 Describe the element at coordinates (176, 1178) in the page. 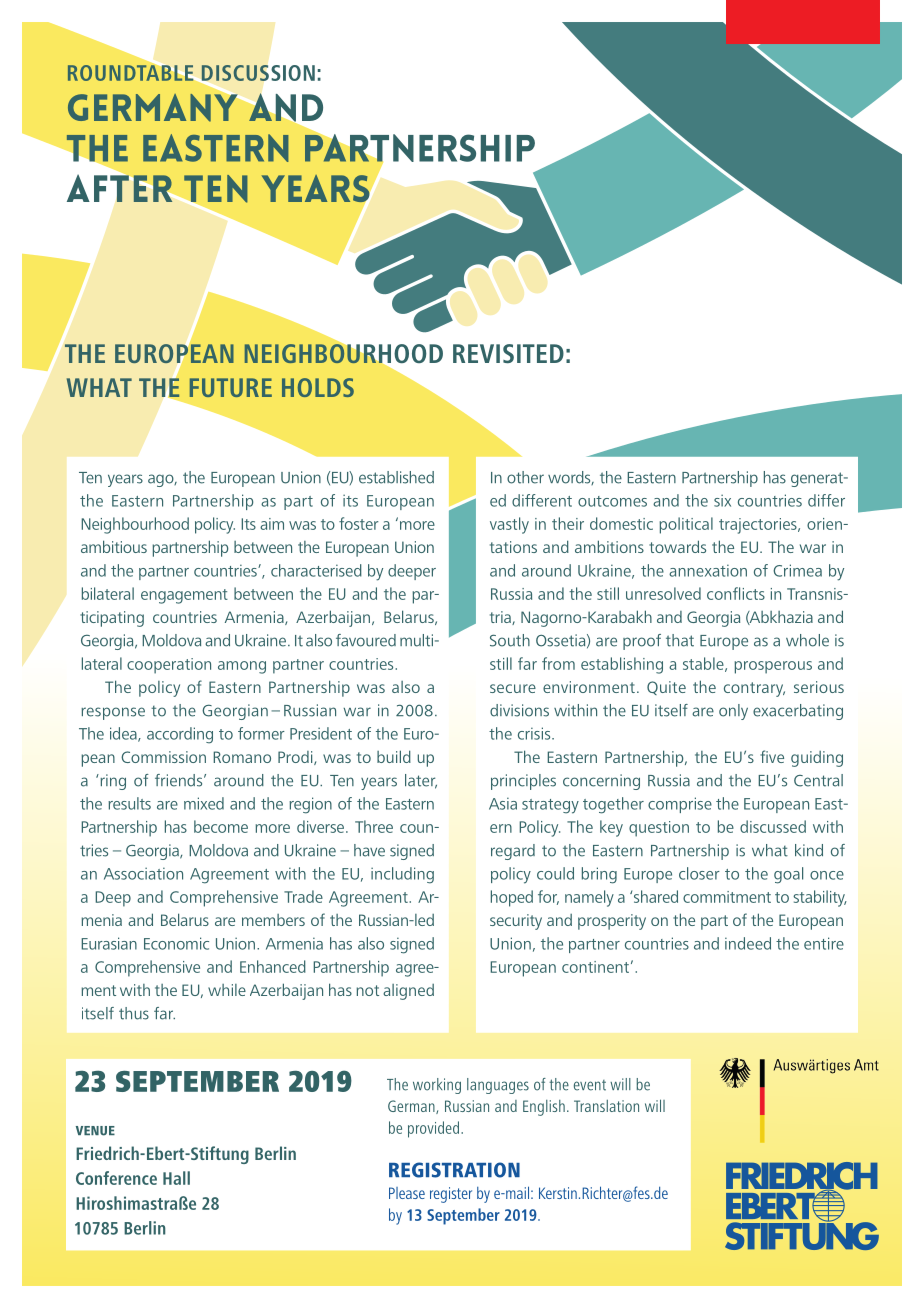

I see `Hall` at that location.
